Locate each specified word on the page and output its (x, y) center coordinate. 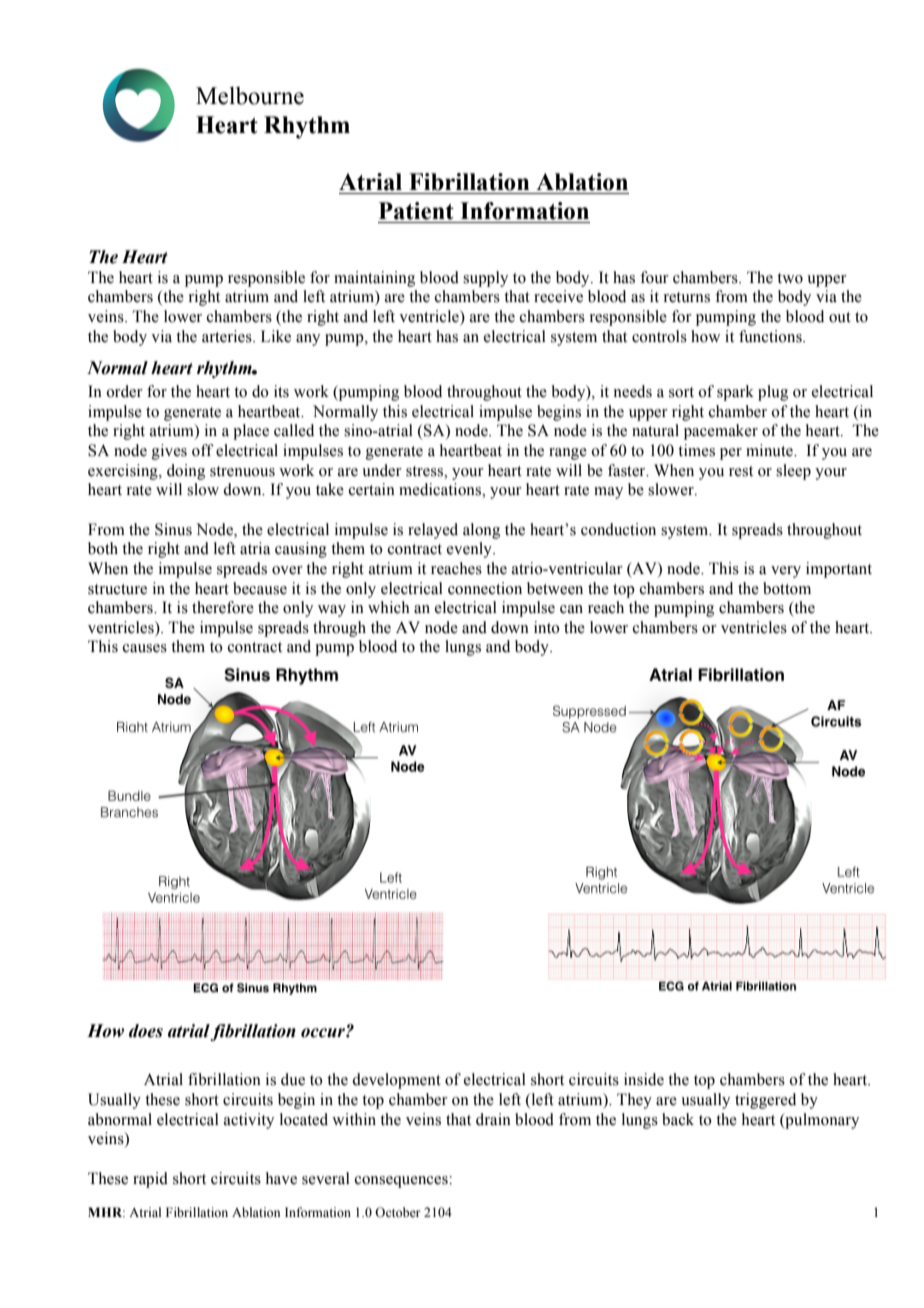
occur (324, 1033)
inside (644, 1079)
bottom (787, 588)
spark (735, 393)
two (790, 278)
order (124, 391)
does (146, 1031)
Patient (416, 211)
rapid (150, 1180)
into (547, 627)
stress (425, 471)
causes (145, 648)
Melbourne (250, 95)
